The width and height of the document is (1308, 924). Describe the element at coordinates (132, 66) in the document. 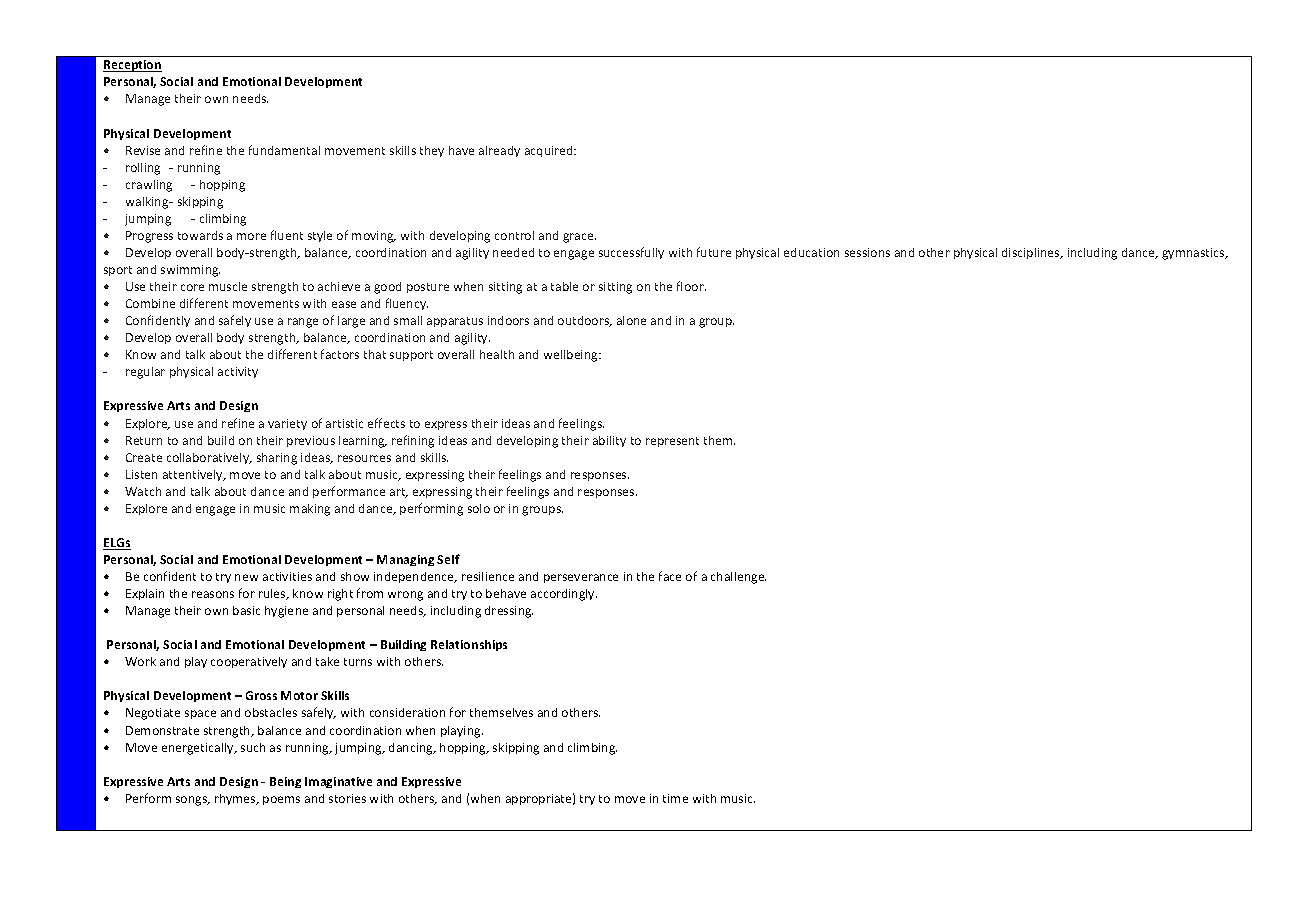

I see `Reception` at that location.
